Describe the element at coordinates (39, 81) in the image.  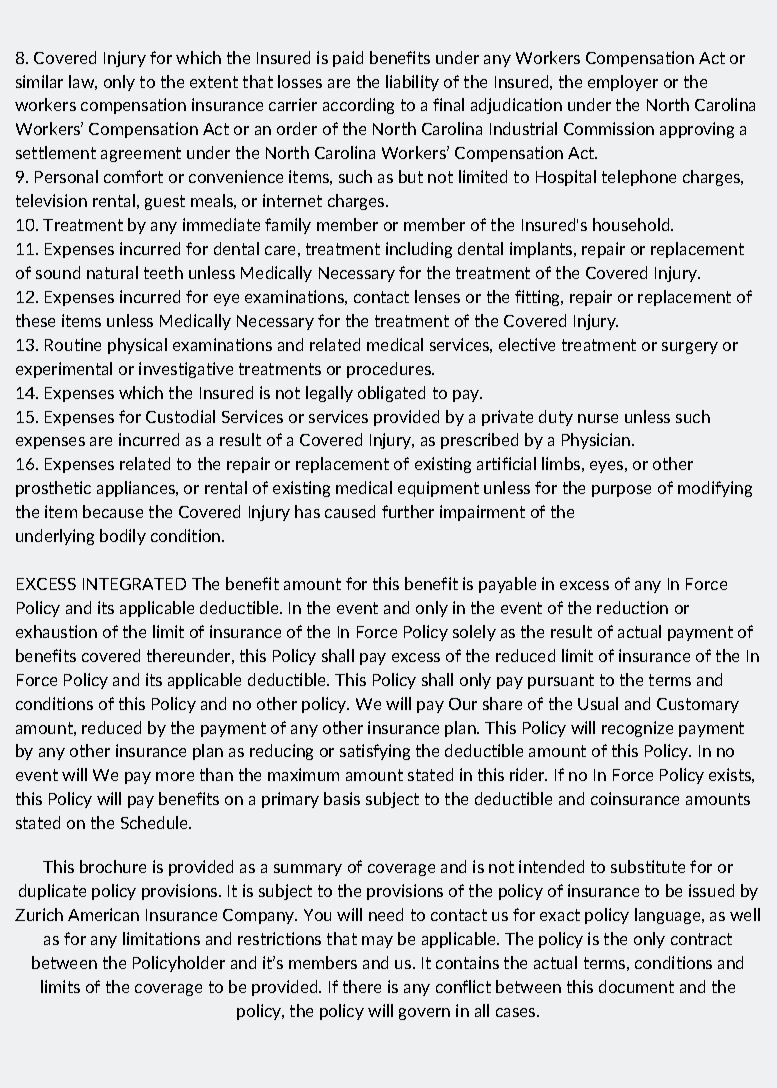
I see `similar` at that location.
